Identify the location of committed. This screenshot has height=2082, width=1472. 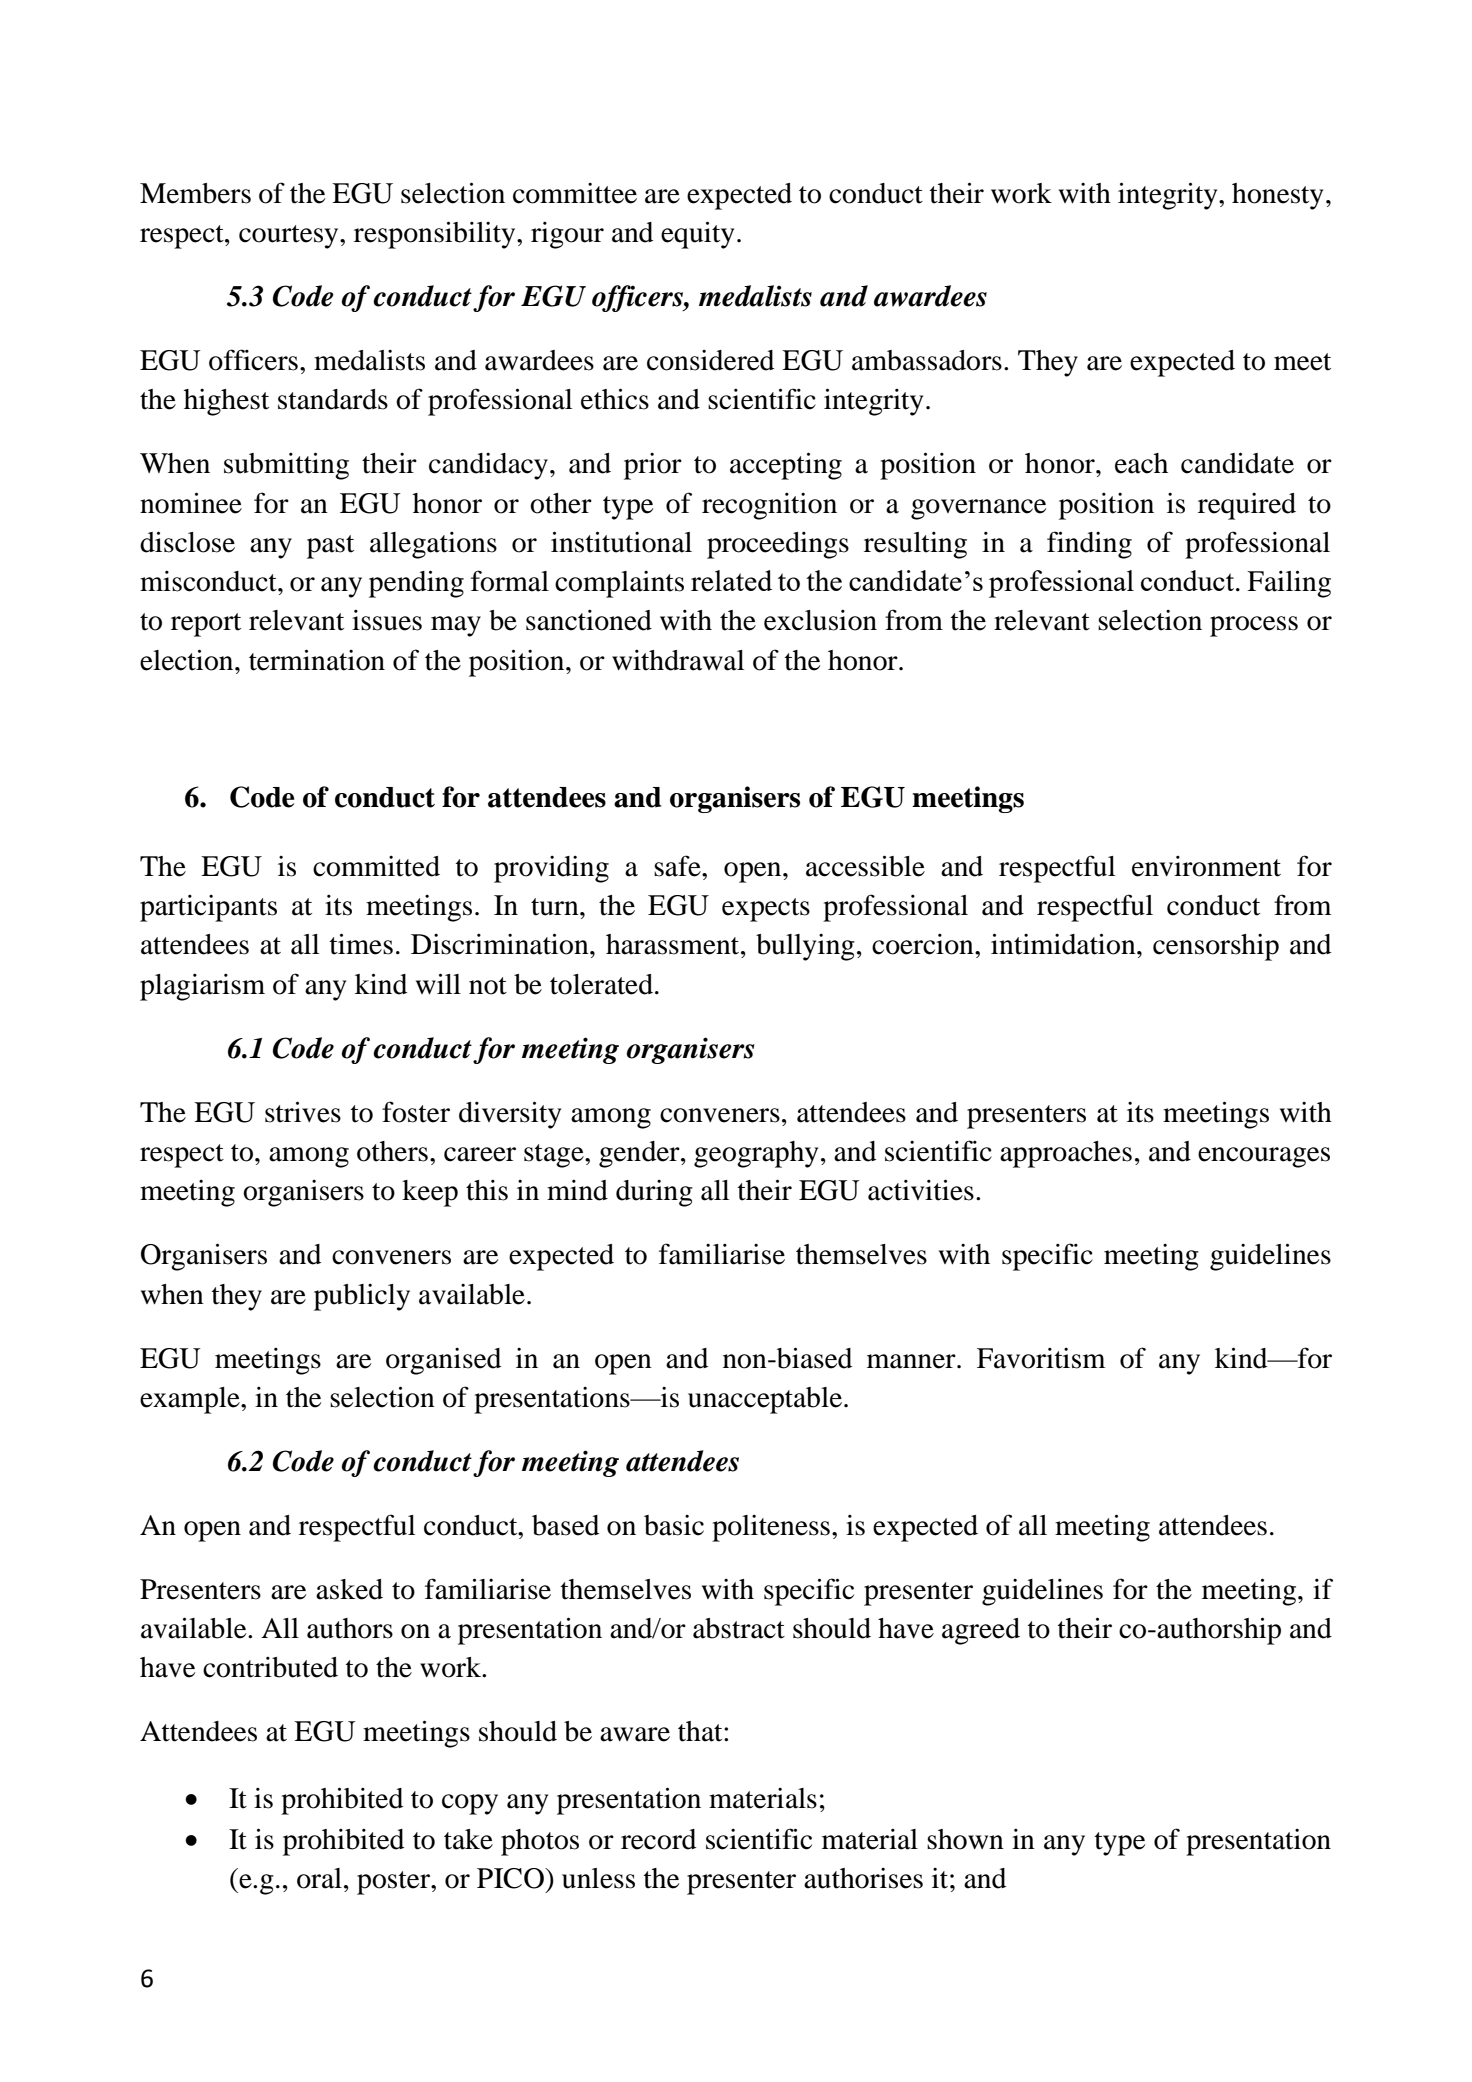
(376, 866).
